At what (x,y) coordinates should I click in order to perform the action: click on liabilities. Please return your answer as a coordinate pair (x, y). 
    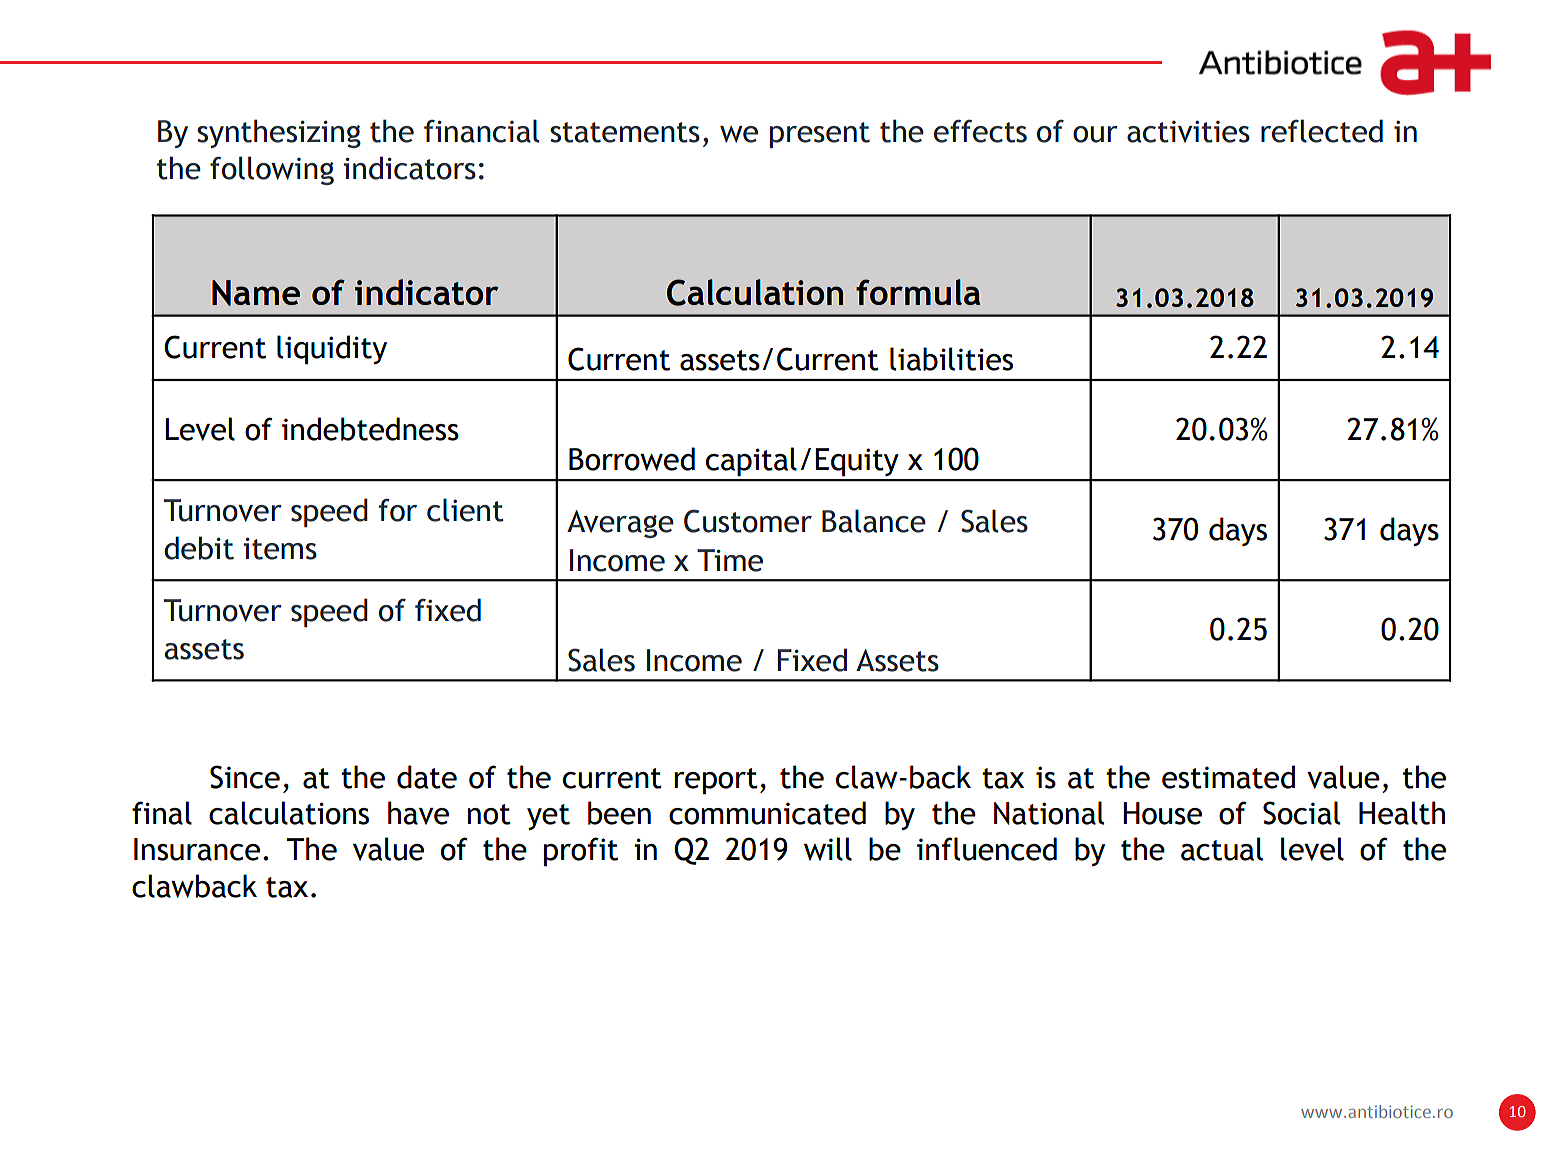
    Looking at the image, I should click on (951, 359).
